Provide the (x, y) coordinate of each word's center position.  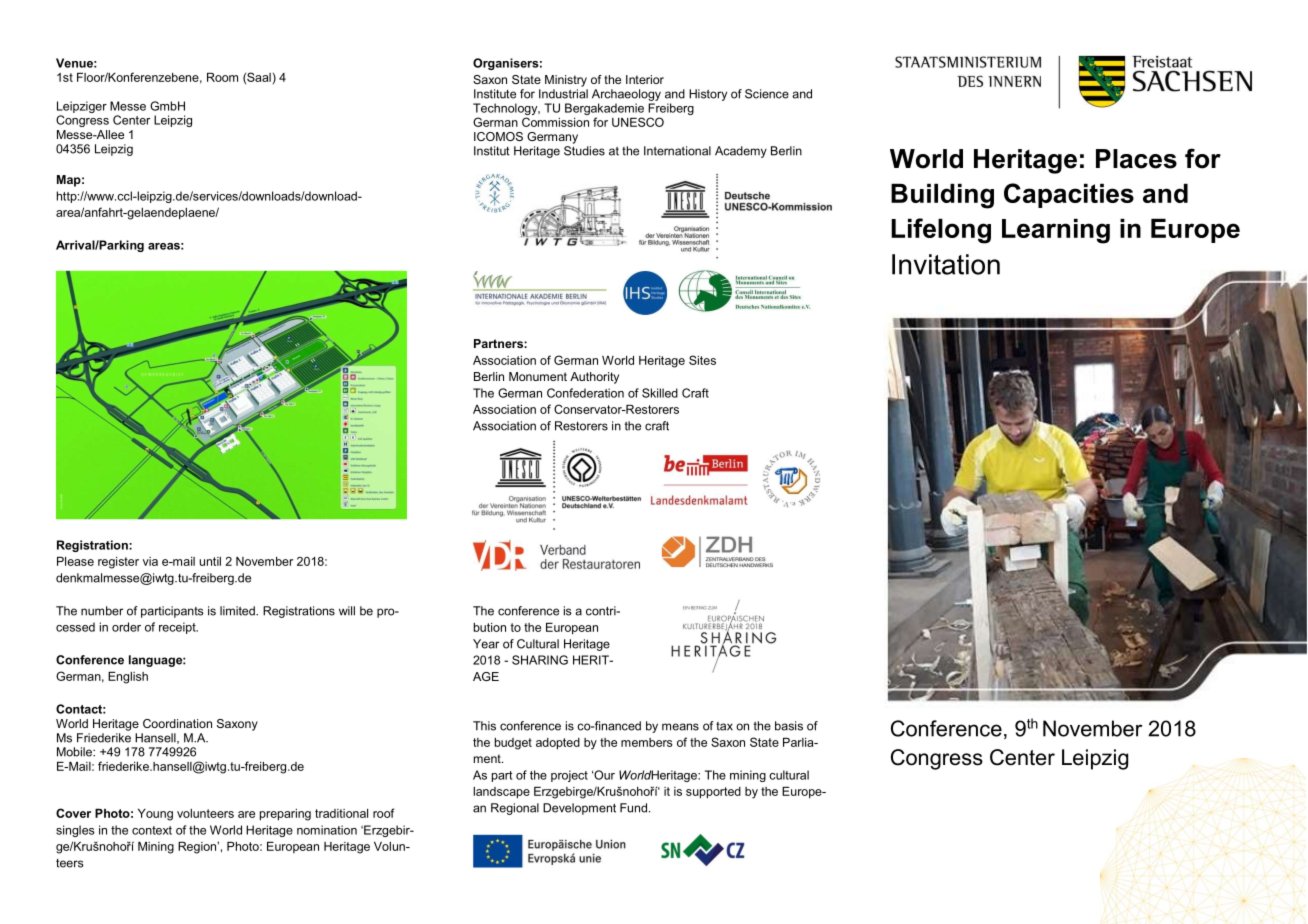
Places (1136, 159)
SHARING (540, 660)
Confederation (585, 393)
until (210, 561)
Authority (594, 378)
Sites (702, 360)
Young (155, 815)
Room (222, 77)
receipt (178, 628)
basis (789, 726)
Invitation (946, 264)
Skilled (660, 393)
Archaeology (626, 95)
